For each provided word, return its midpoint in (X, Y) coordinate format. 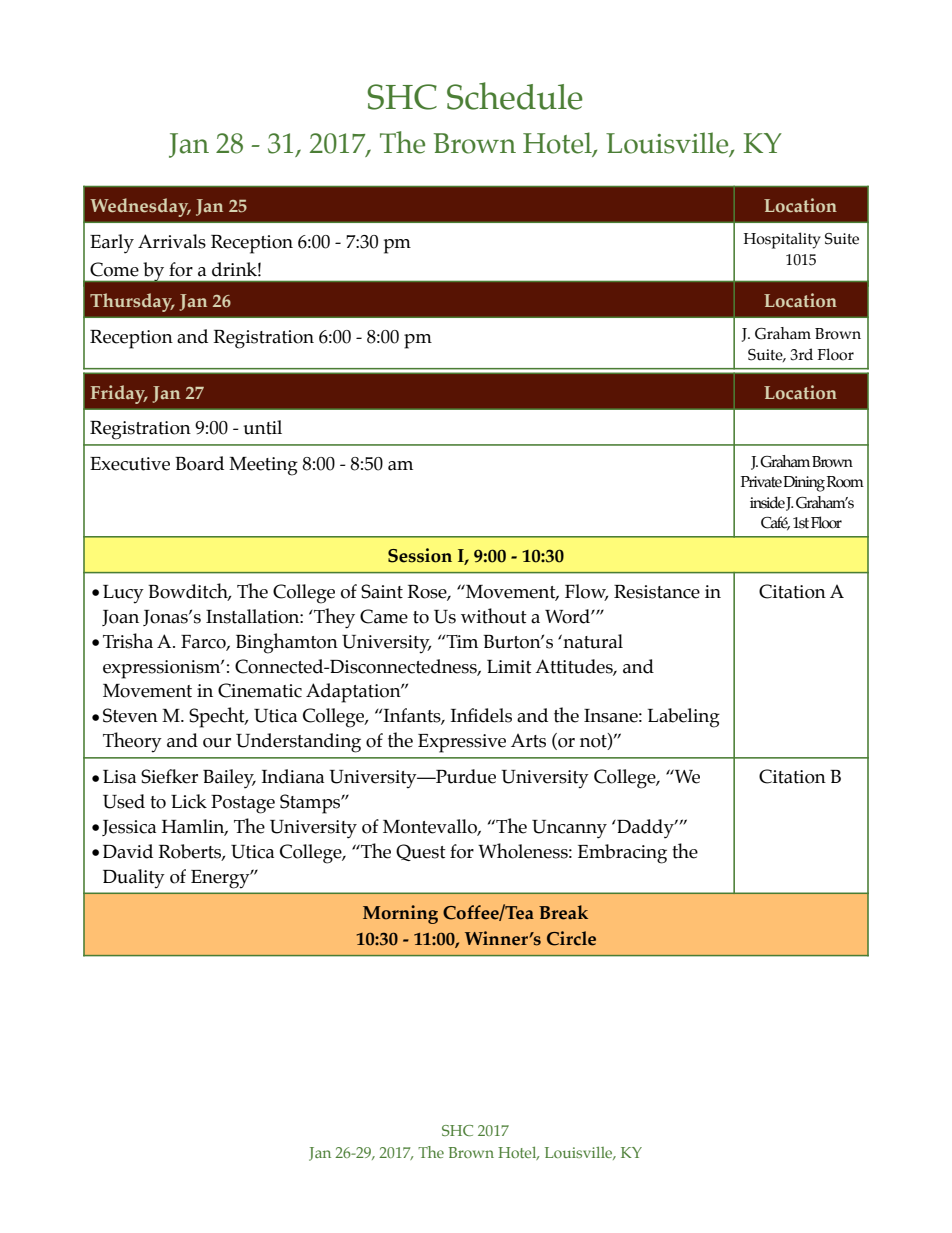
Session (420, 555)
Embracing (622, 854)
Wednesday (140, 207)
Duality (134, 879)
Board (199, 463)
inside (767, 502)
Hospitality (782, 240)
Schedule (515, 96)
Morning (400, 914)
